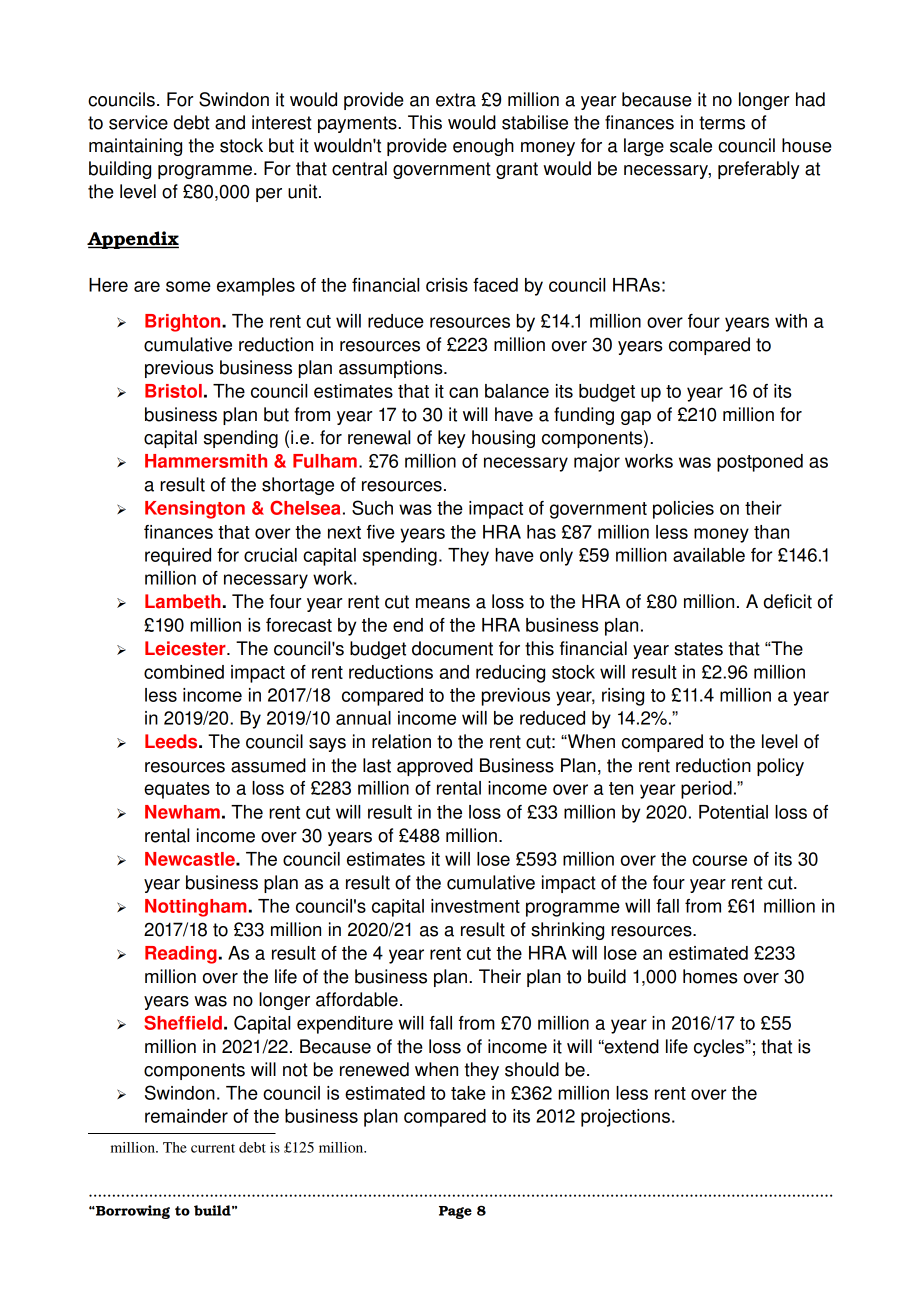  What do you see at coordinates (475, 906) in the screenshot?
I see `investment` at bounding box center [475, 906].
